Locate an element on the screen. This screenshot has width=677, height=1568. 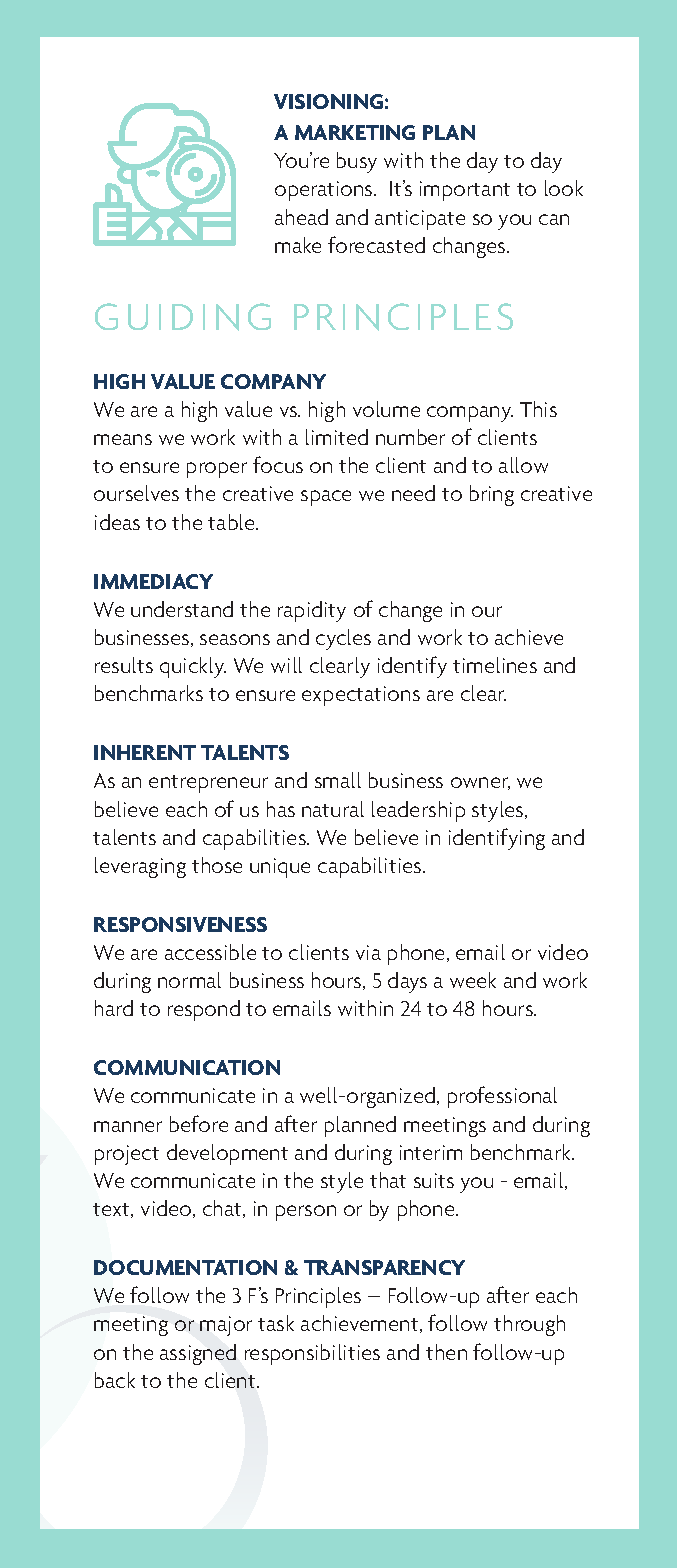
professional is located at coordinates (502, 1097).
